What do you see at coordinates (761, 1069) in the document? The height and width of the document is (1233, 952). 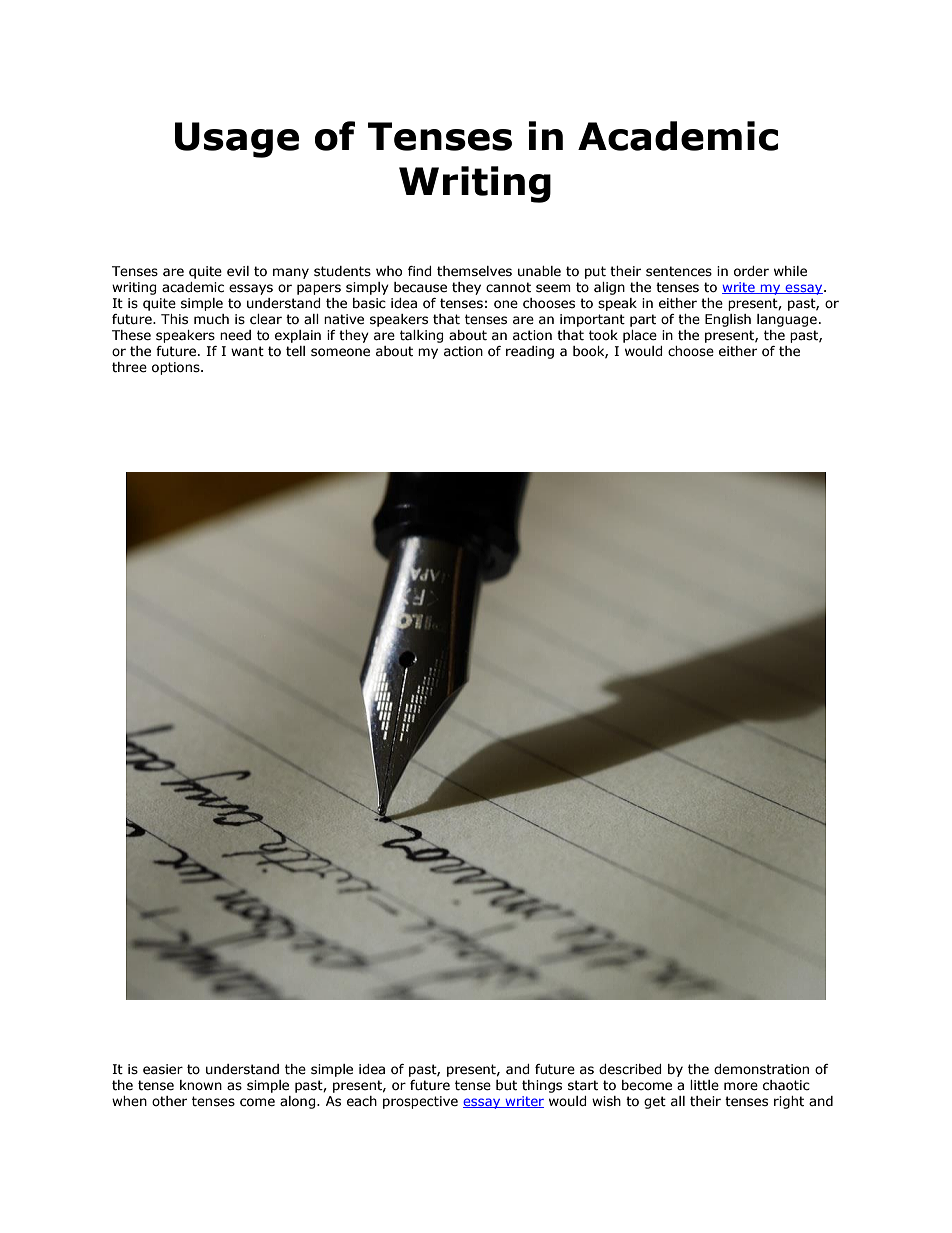 I see `demonstration` at bounding box center [761, 1069].
